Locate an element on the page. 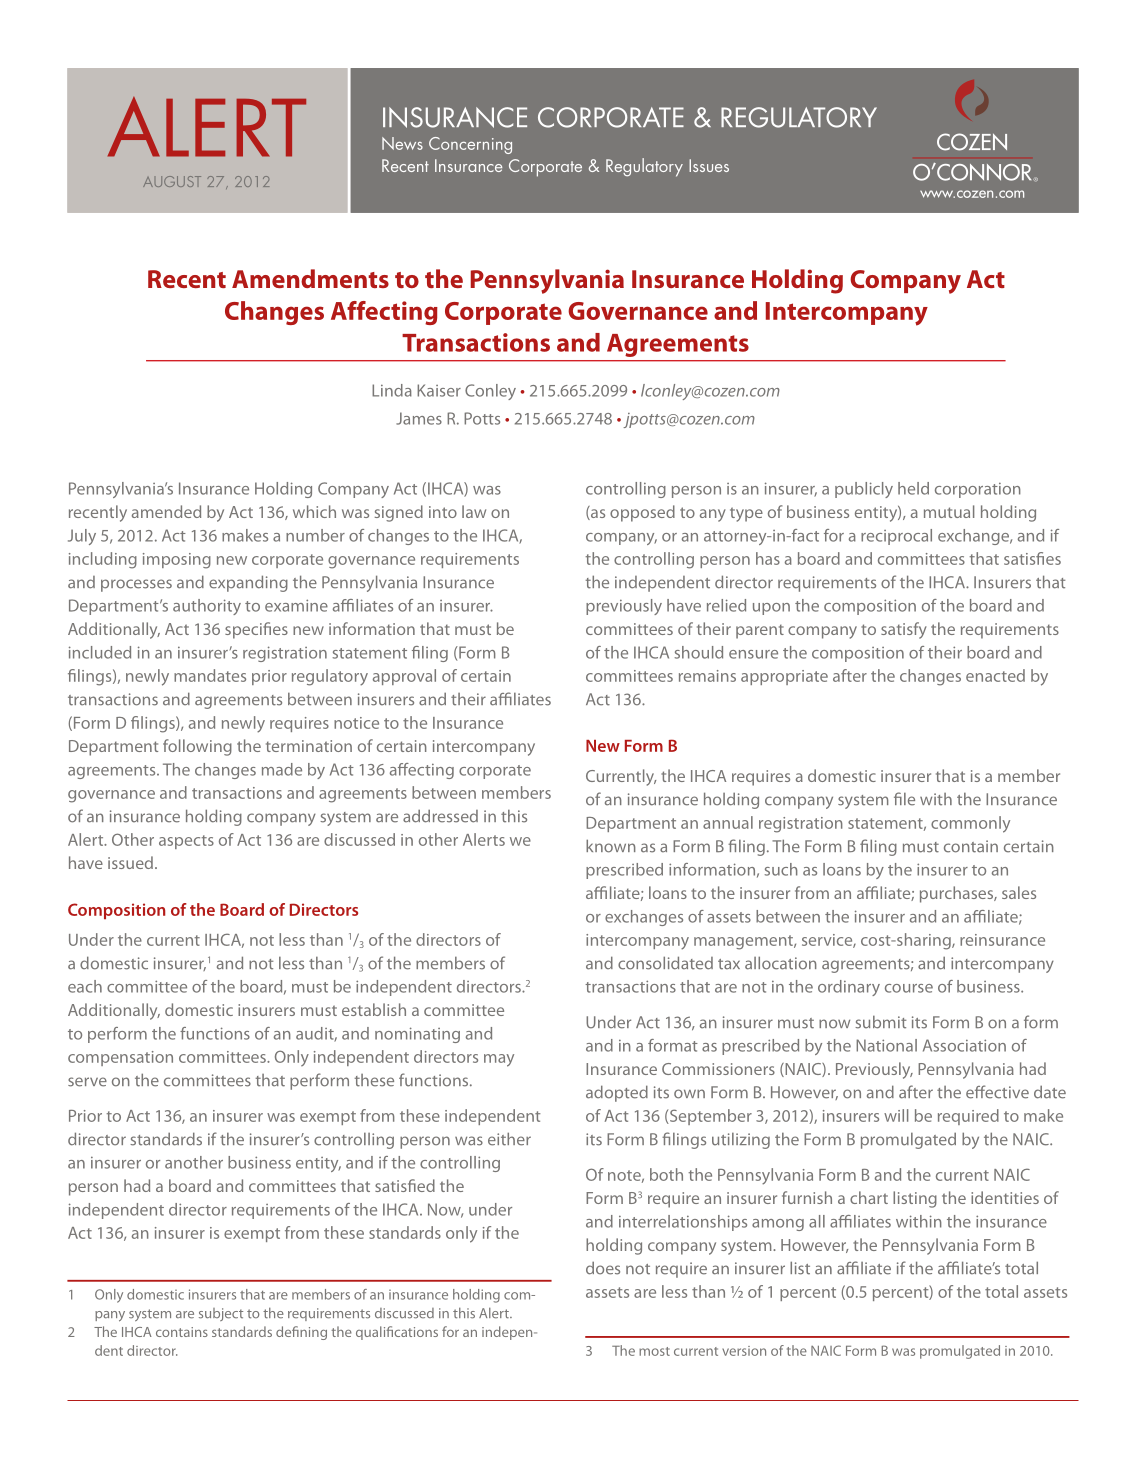  subject is located at coordinates (221, 1314).
